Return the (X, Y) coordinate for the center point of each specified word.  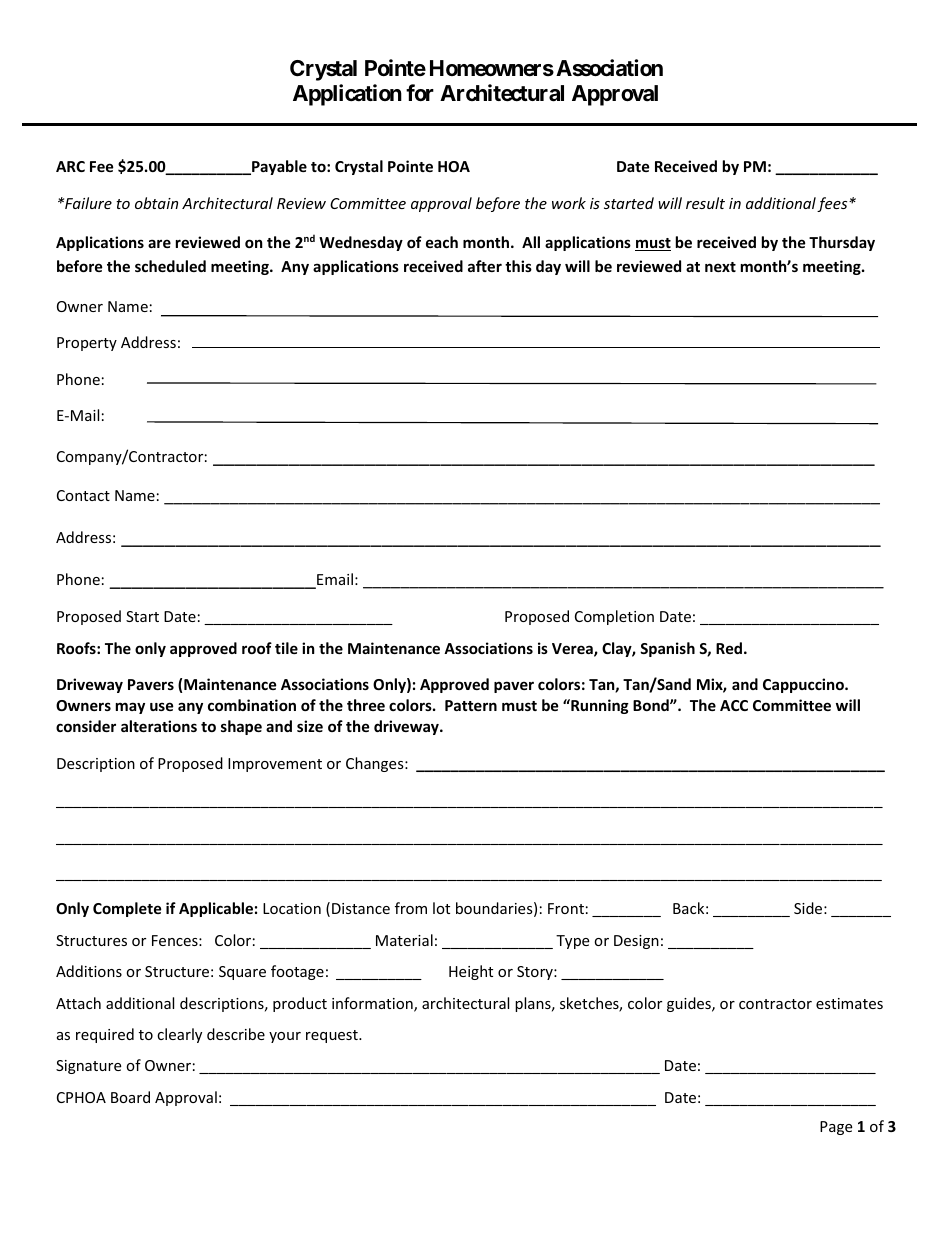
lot (441, 908)
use (162, 706)
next (720, 267)
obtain (156, 203)
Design (636, 942)
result (705, 203)
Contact (83, 495)
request (333, 1036)
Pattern (471, 705)
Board (130, 1097)
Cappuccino (804, 685)
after (485, 266)
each (442, 242)
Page (836, 1128)
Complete (127, 909)
